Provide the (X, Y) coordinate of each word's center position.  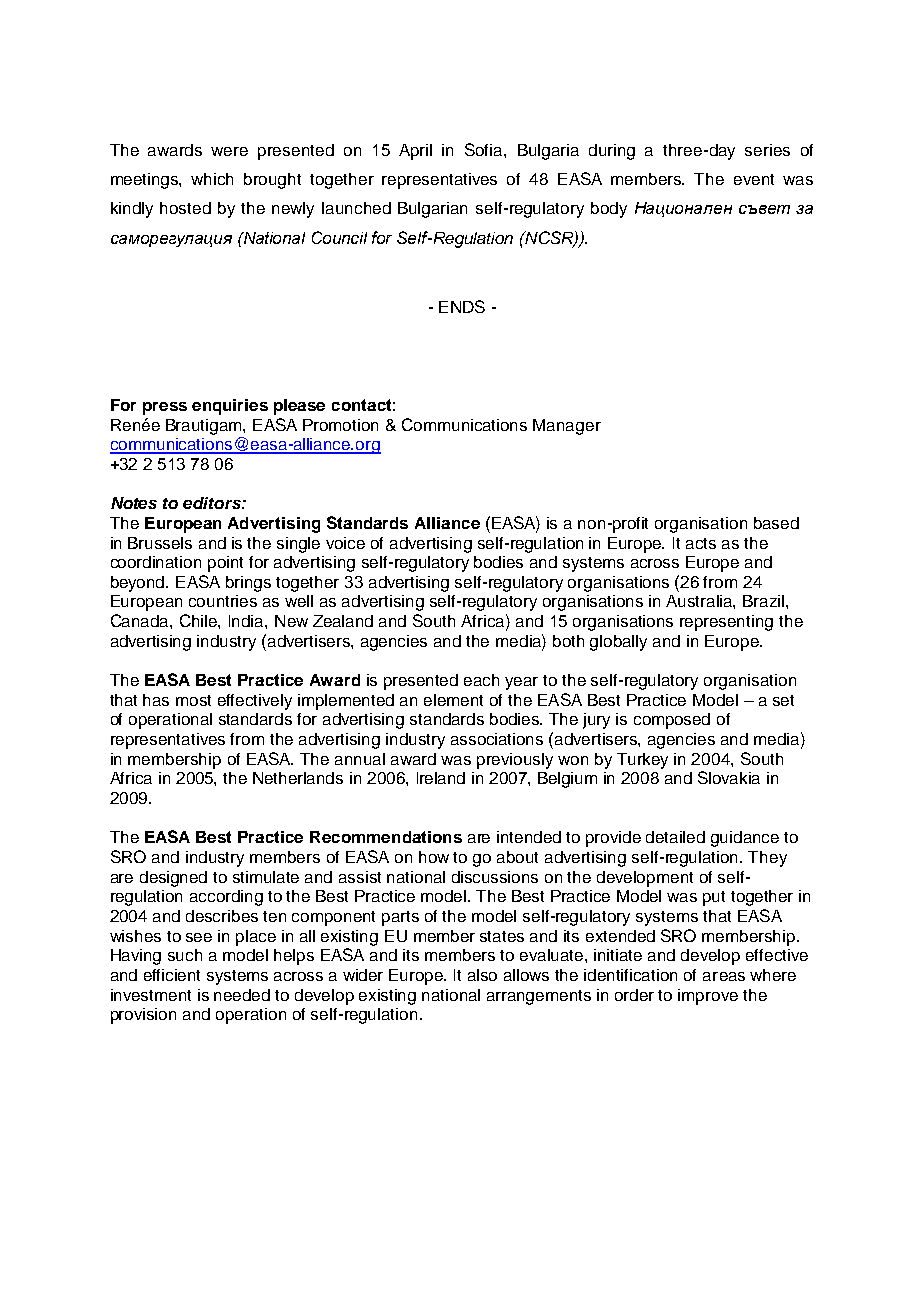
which (212, 179)
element (453, 700)
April (415, 152)
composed (672, 721)
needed (242, 995)
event (754, 179)
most (193, 700)
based (776, 523)
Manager (567, 427)
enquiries (230, 407)
